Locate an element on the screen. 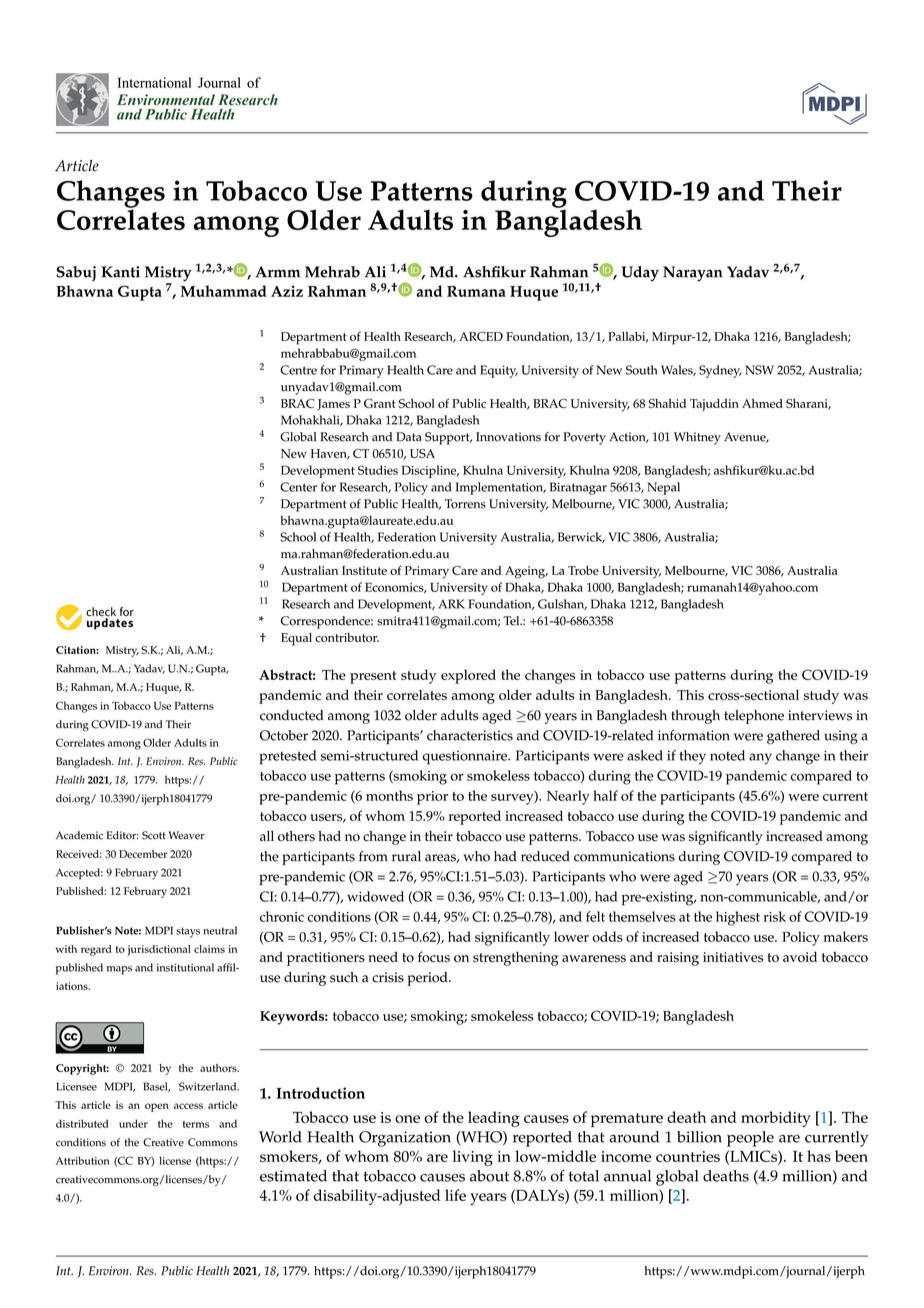 This screenshot has height=1308, width=924. any is located at coordinates (760, 759).
